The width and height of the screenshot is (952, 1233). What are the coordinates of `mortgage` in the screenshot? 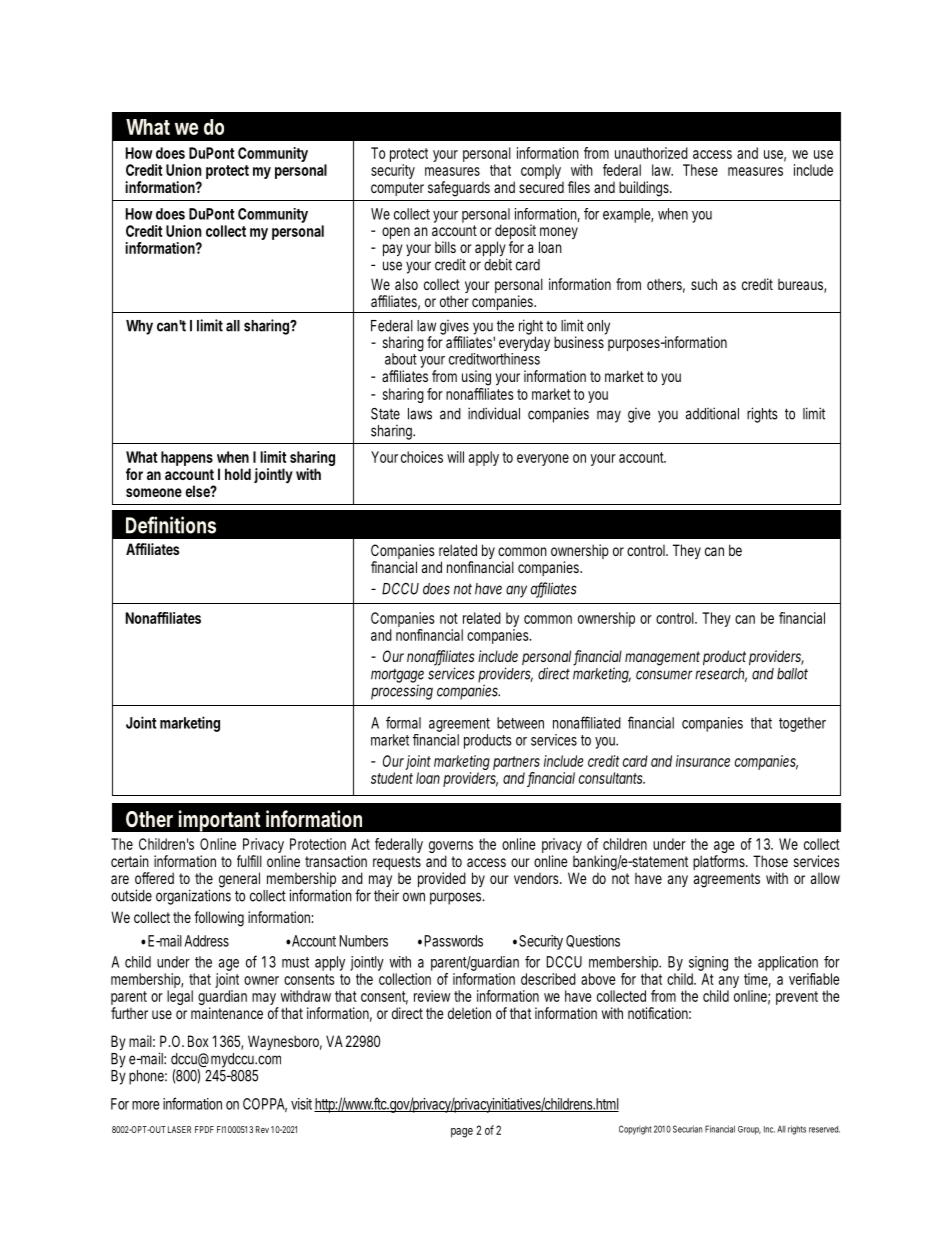 It's located at (397, 677).
